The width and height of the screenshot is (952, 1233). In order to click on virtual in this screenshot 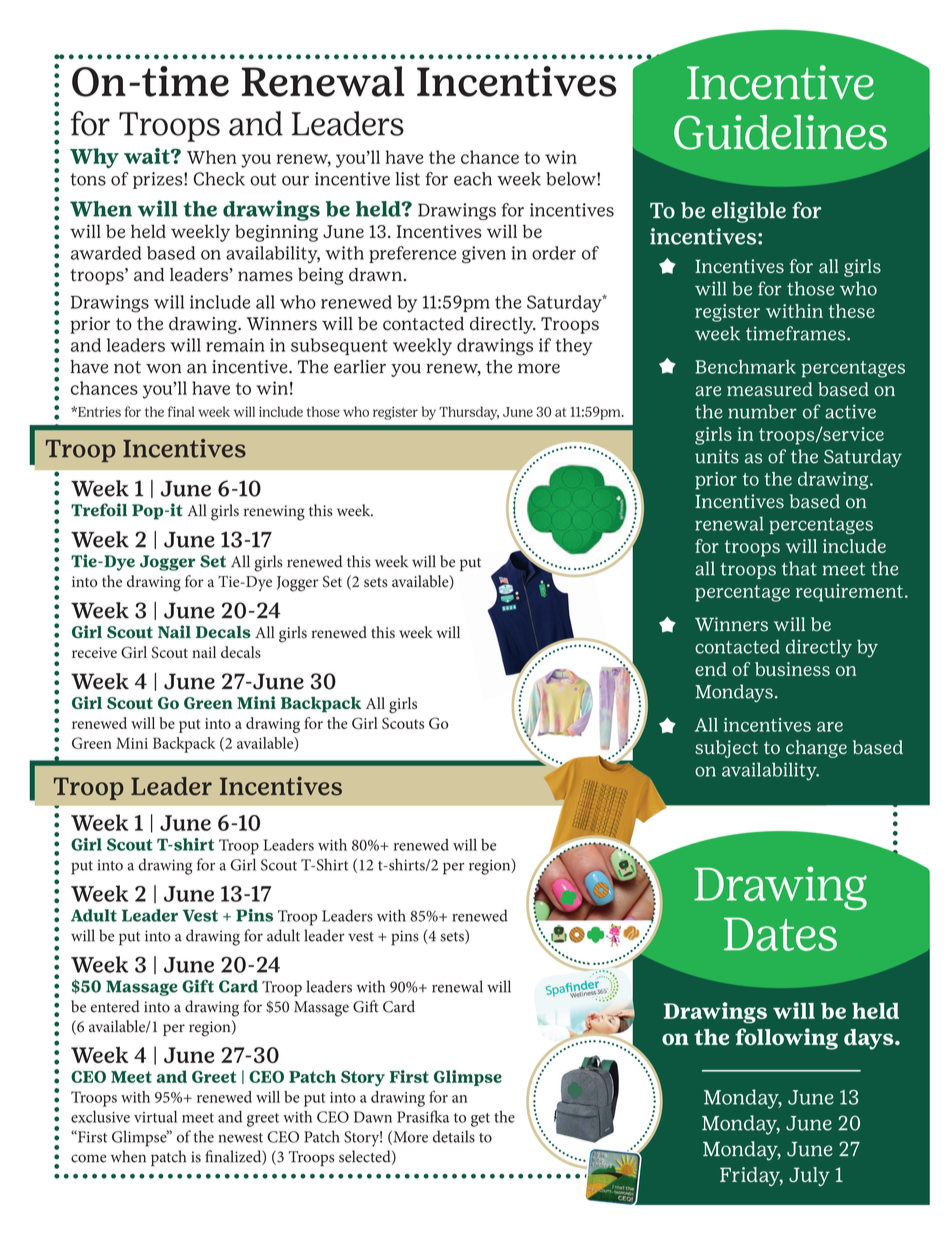, I will do `click(155, 1117)`.
